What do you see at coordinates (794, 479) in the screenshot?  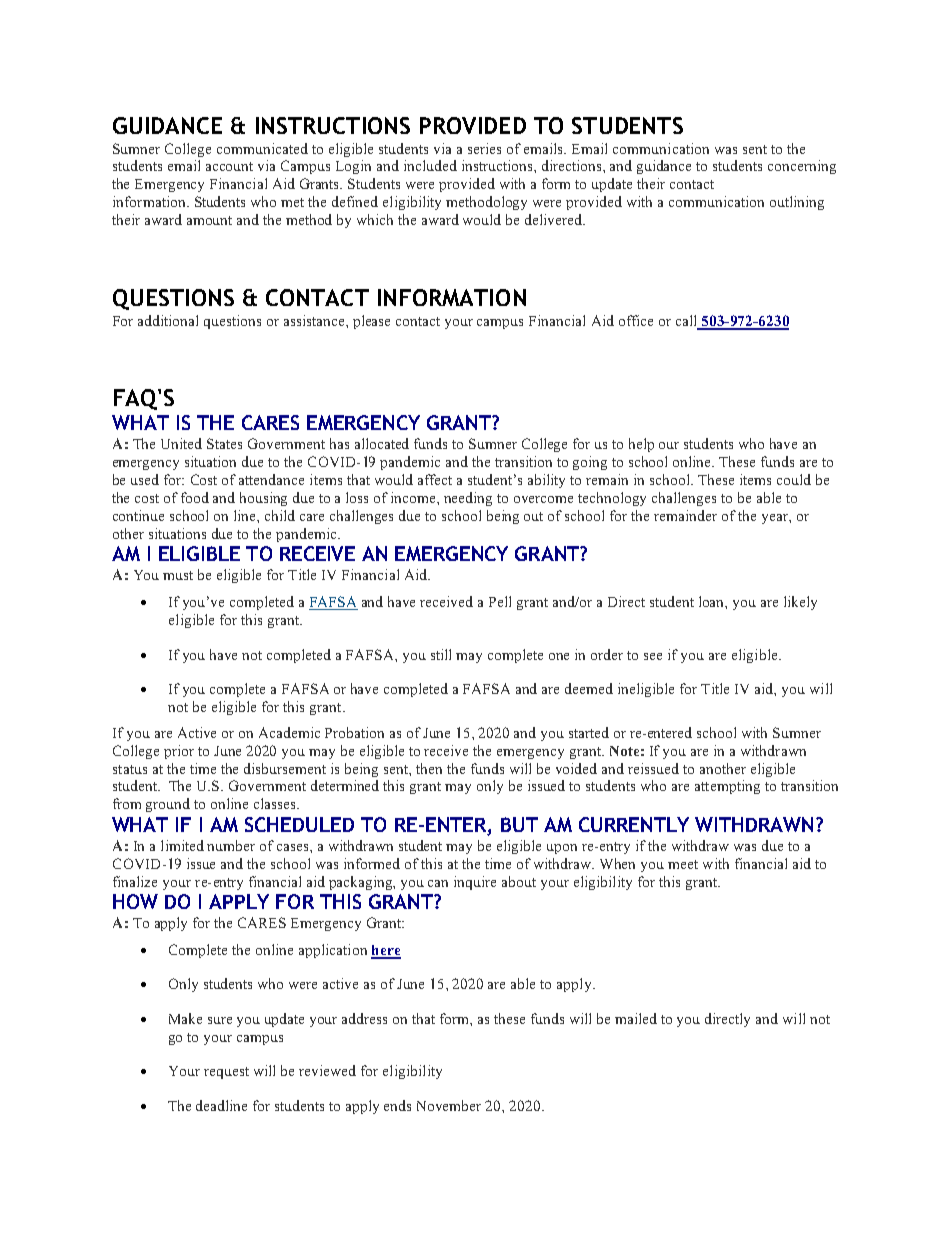 I see `could` at bounding box center [794, 479].
